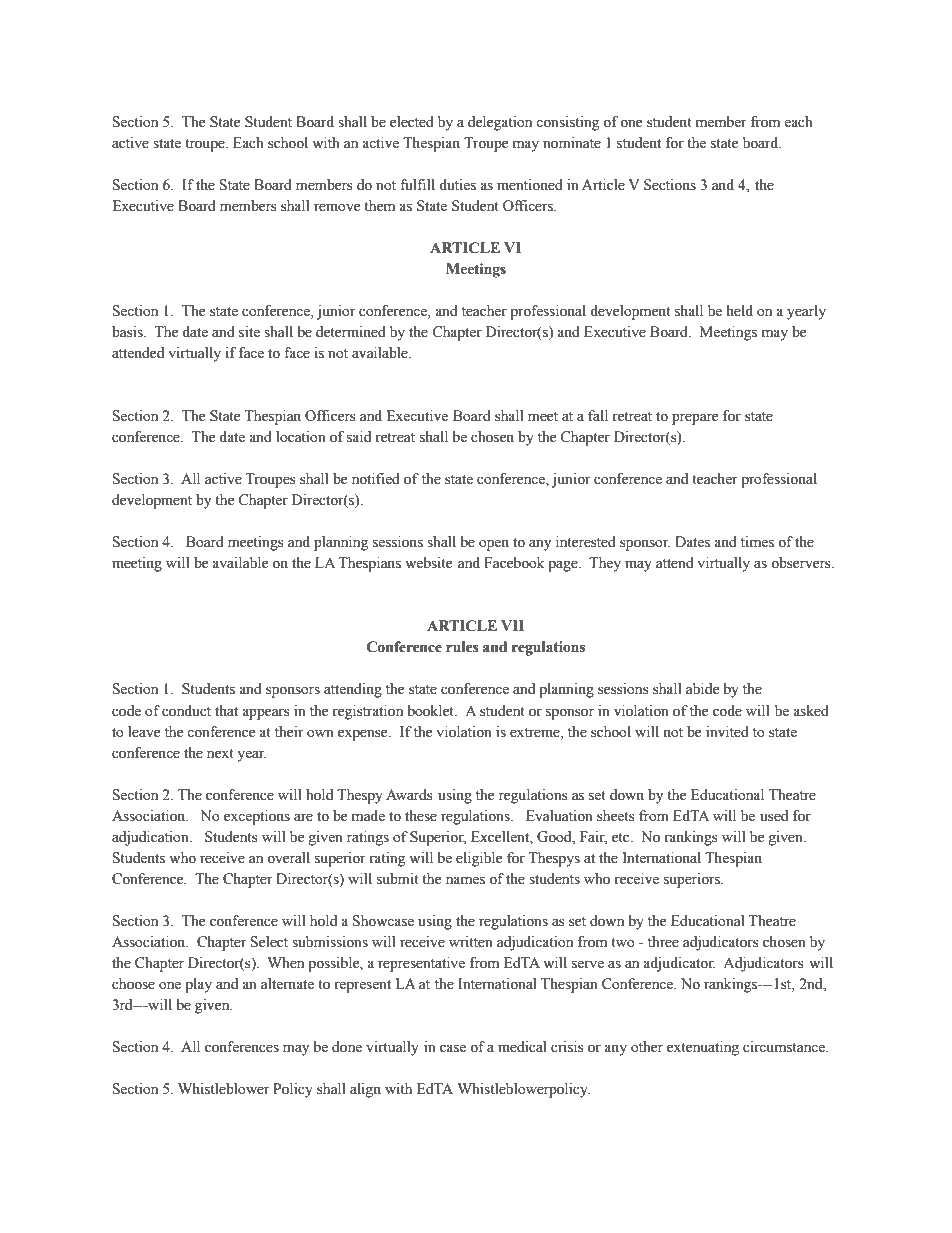 The height and width of the document is (1233, 952). What do you see at coordinates (198, 985) in the document?
I see `play` at bounding box center [198, 985].
